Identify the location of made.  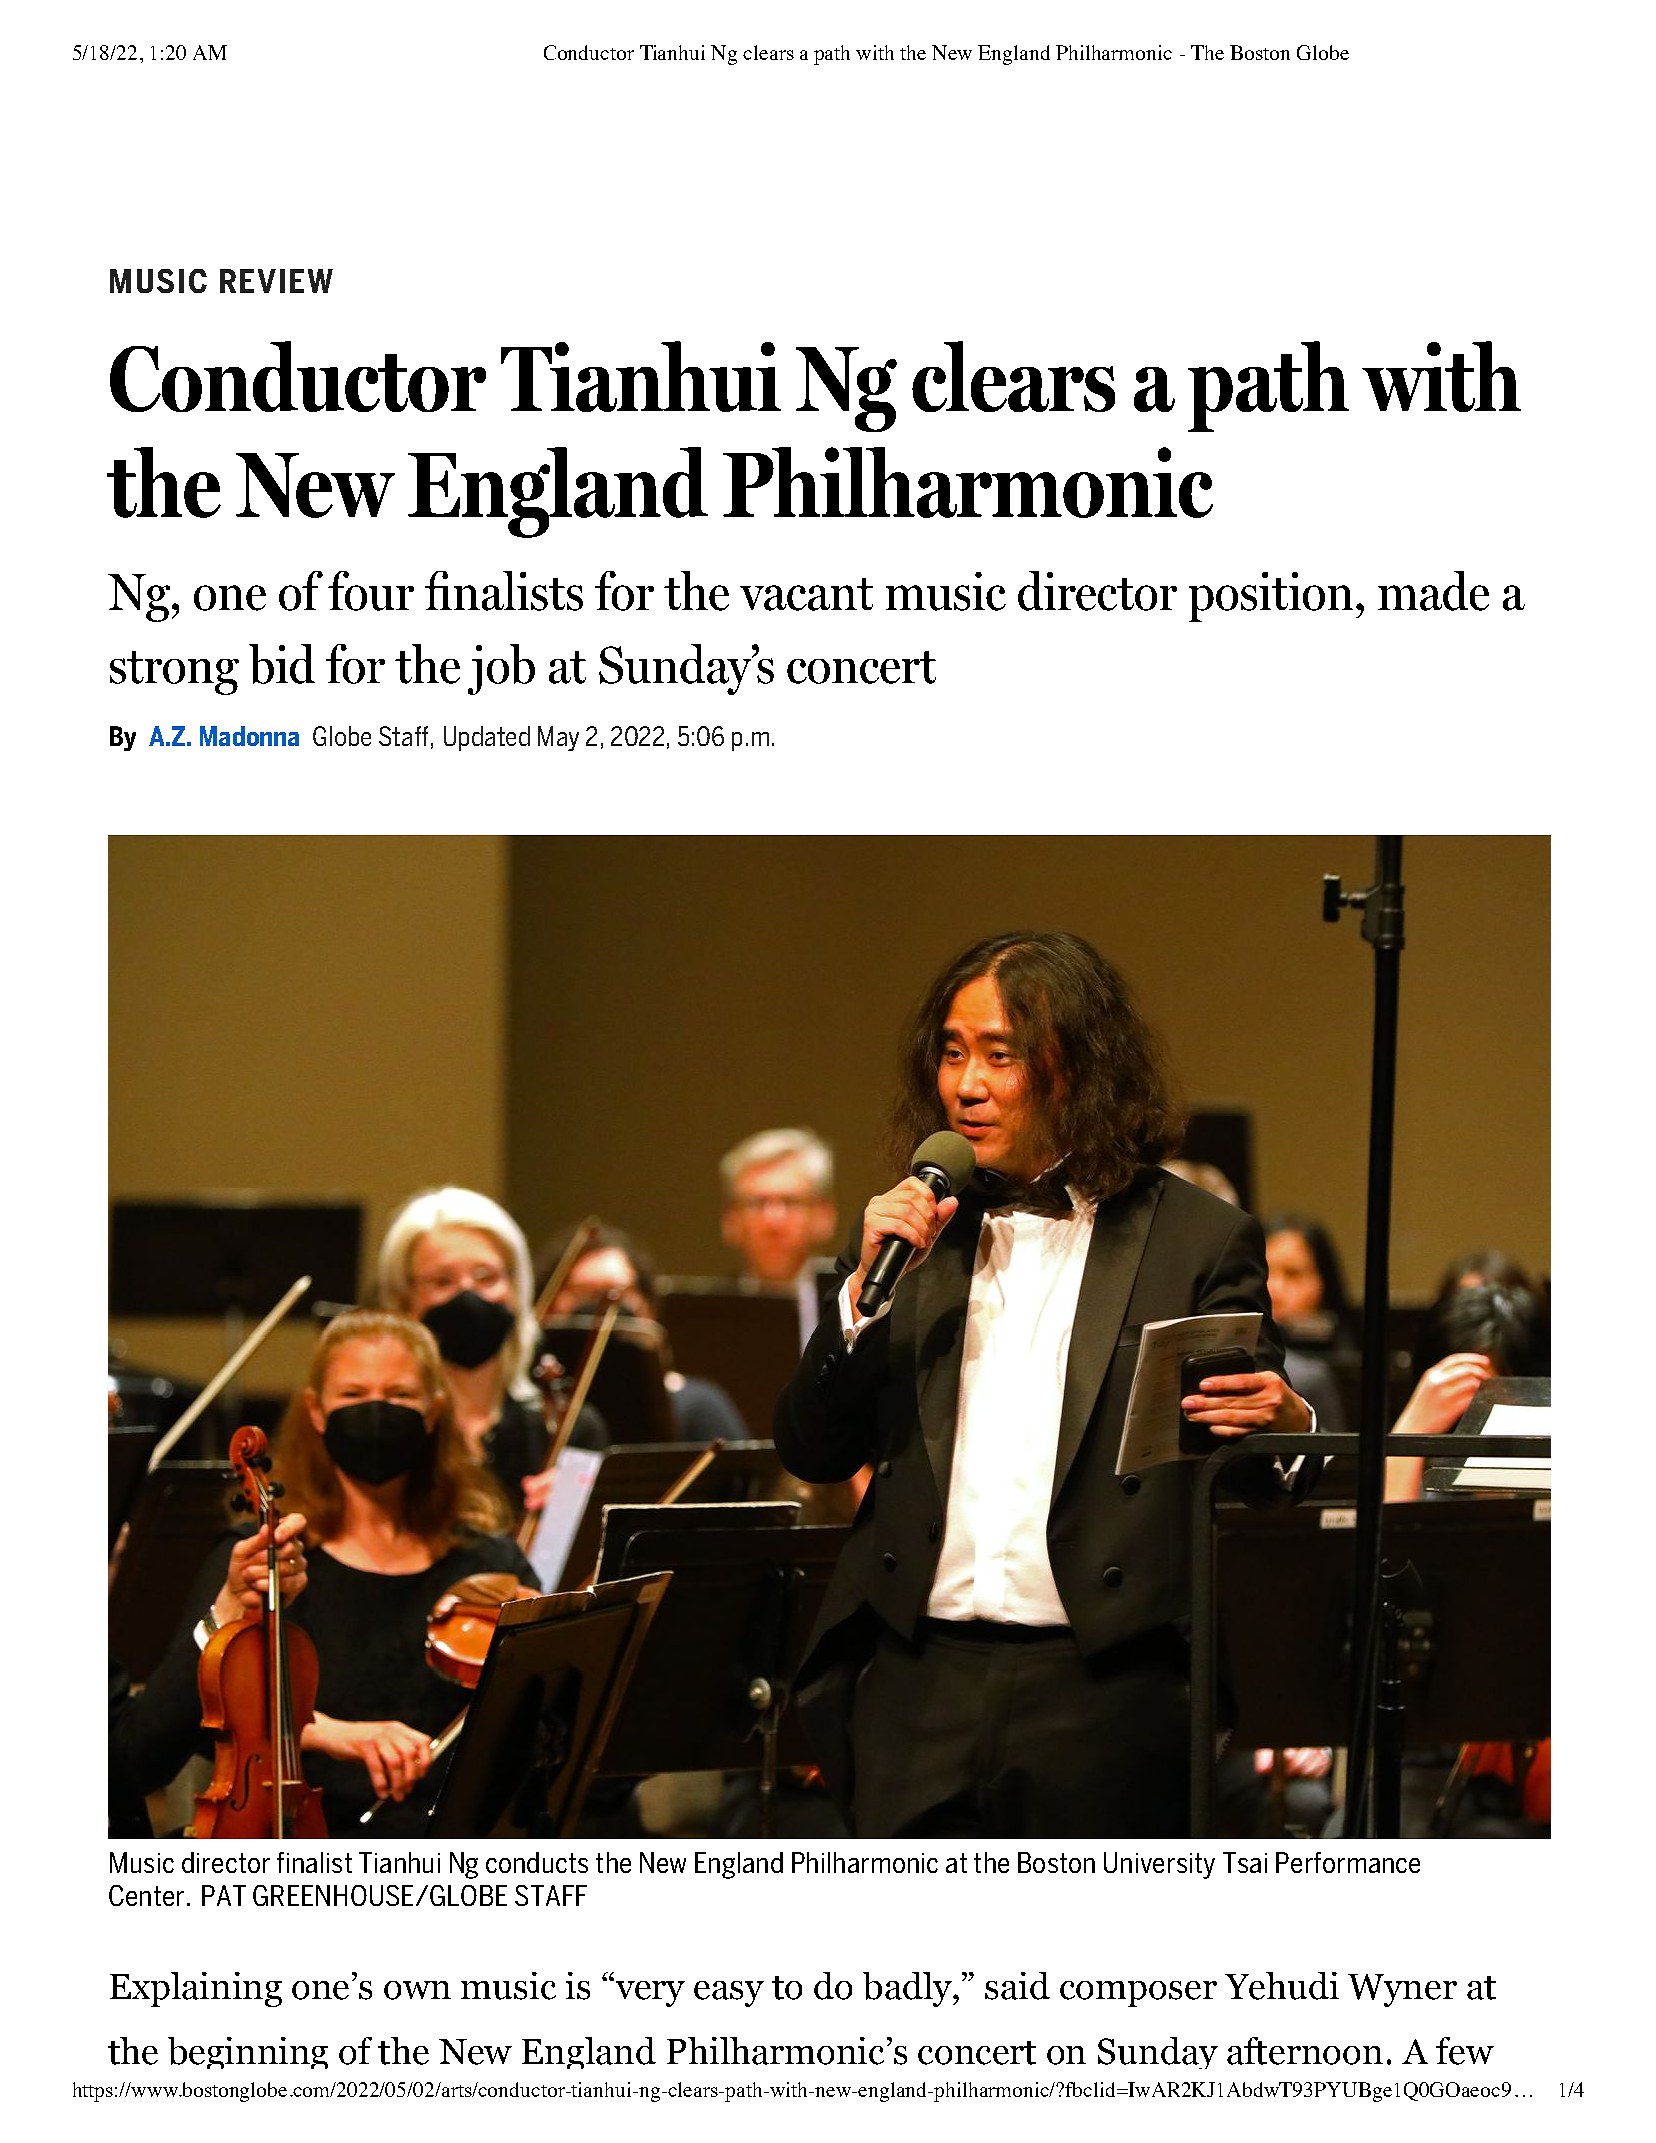
(1433, 591).
